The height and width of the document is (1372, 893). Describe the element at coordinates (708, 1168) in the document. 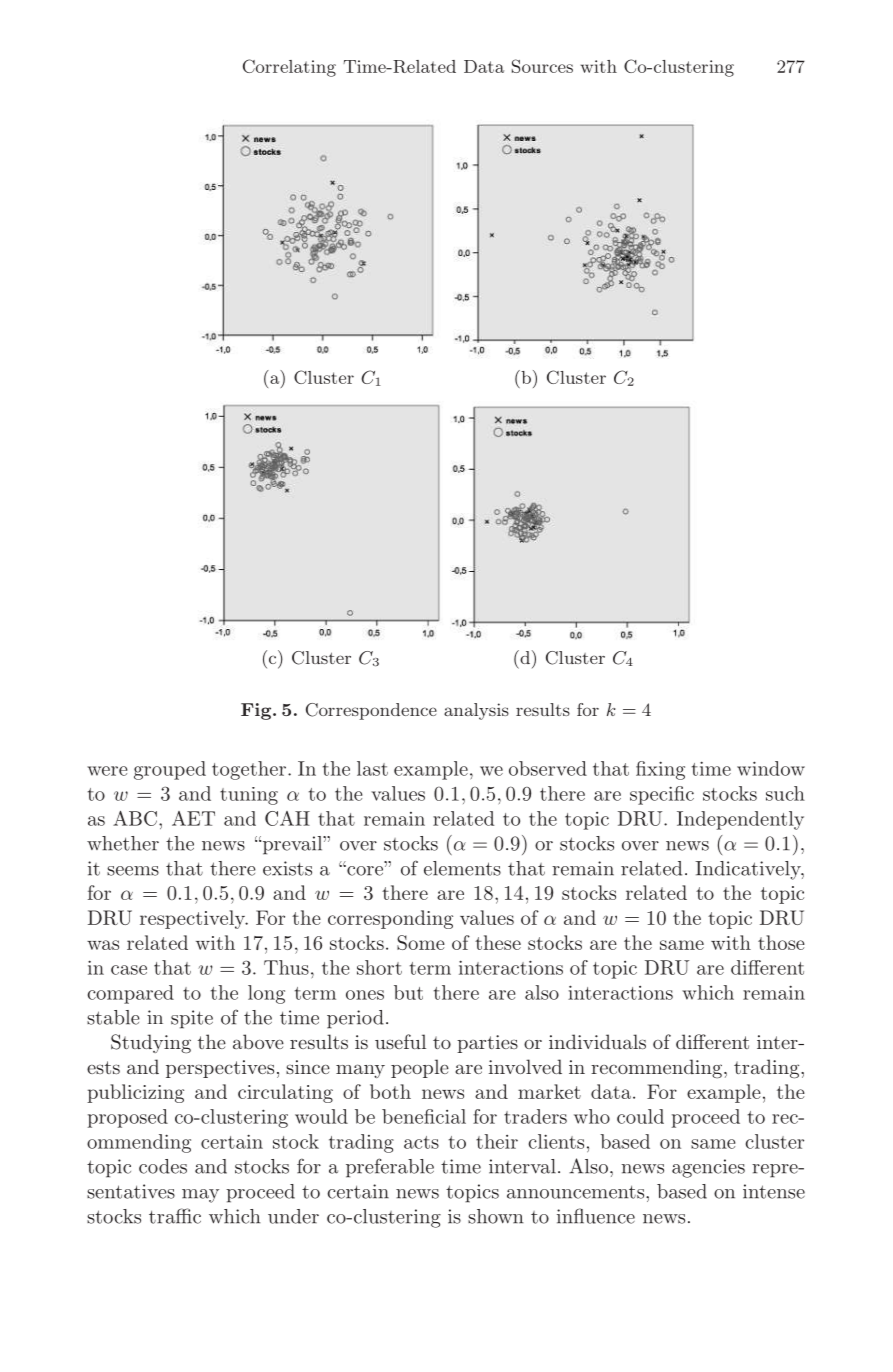

I see `agencies` at that location.
